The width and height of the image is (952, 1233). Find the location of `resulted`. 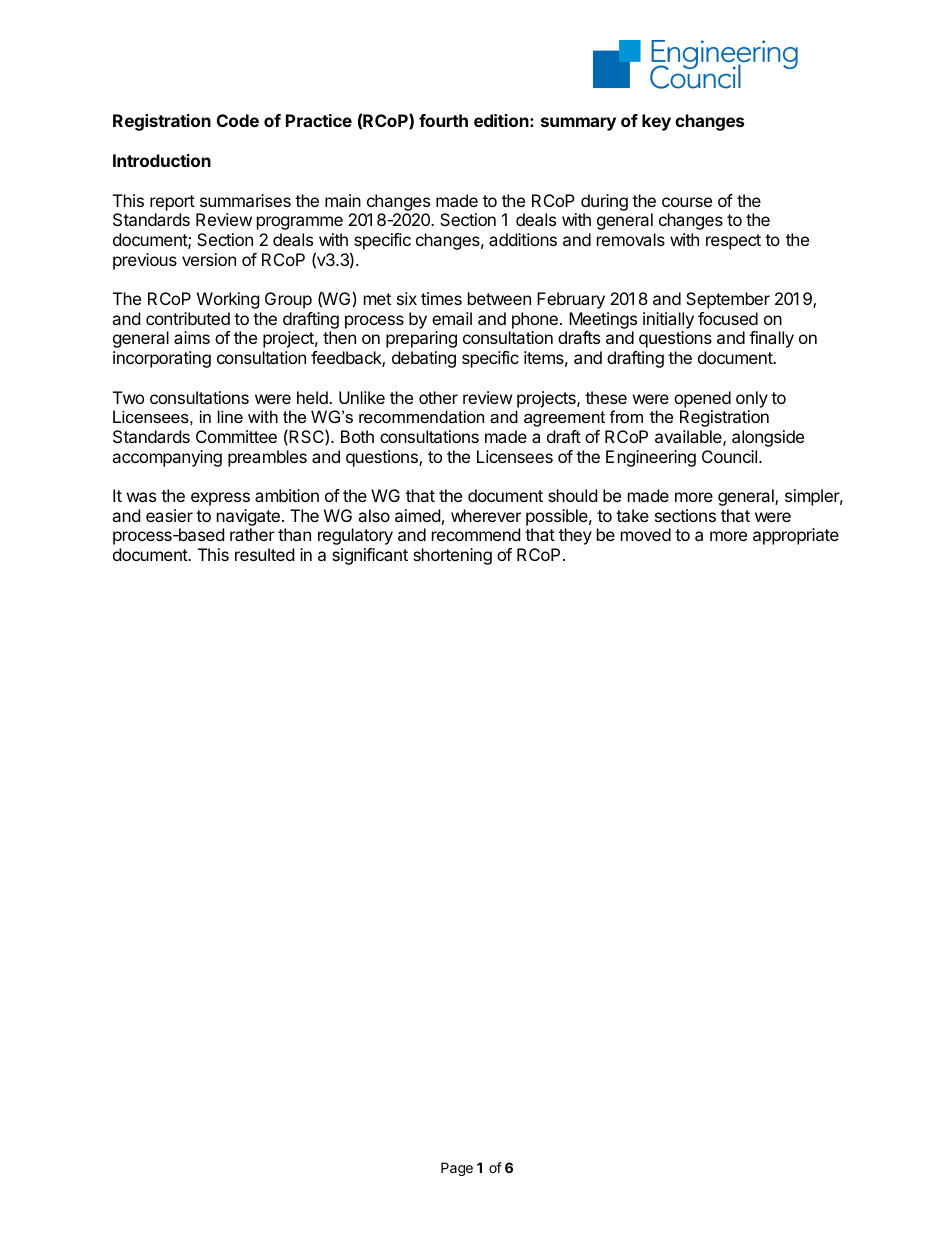

resulted is located at coordinates (264, 554).
